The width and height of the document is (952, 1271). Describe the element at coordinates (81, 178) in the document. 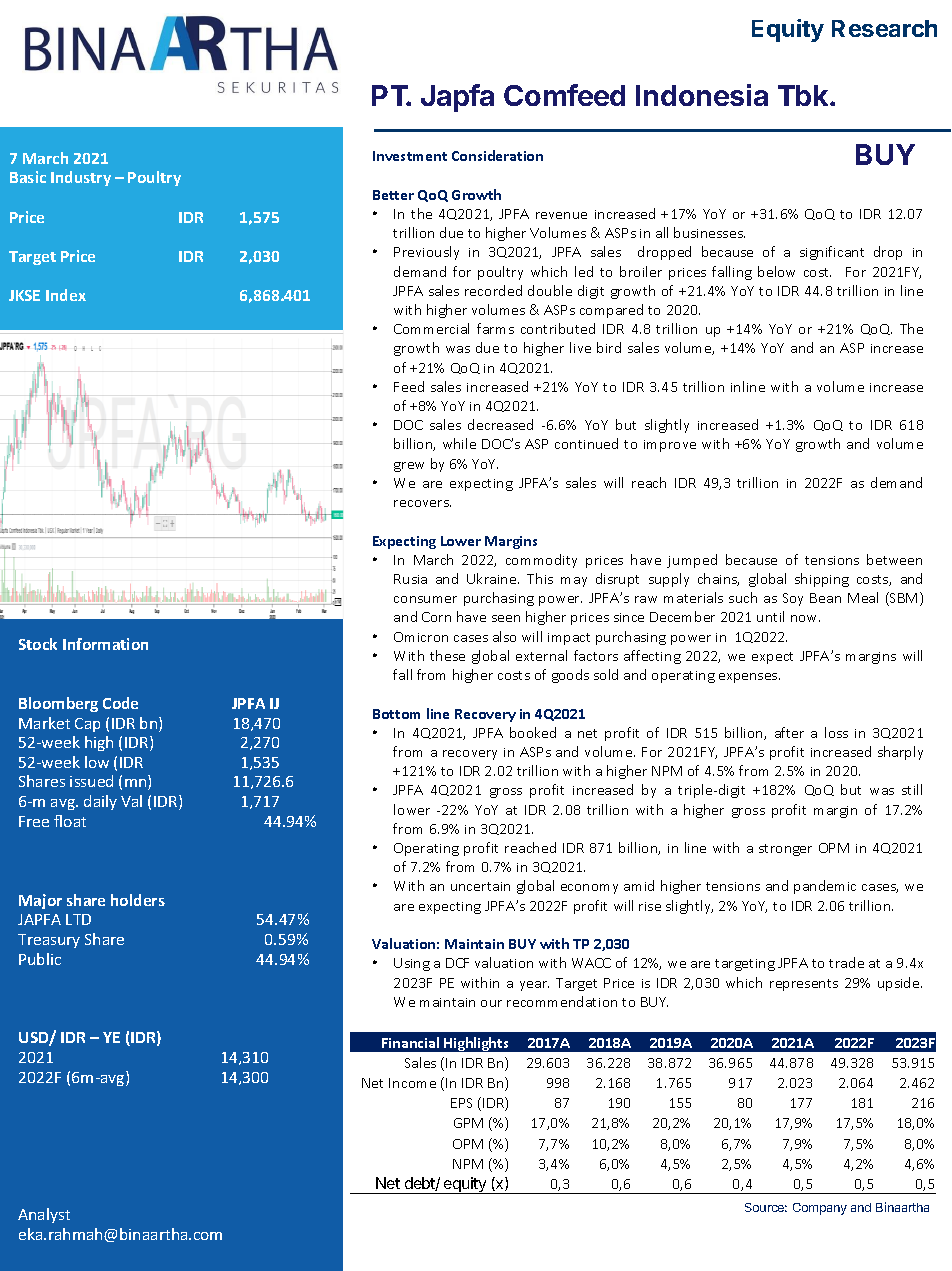

I see `Industry` at that location.
